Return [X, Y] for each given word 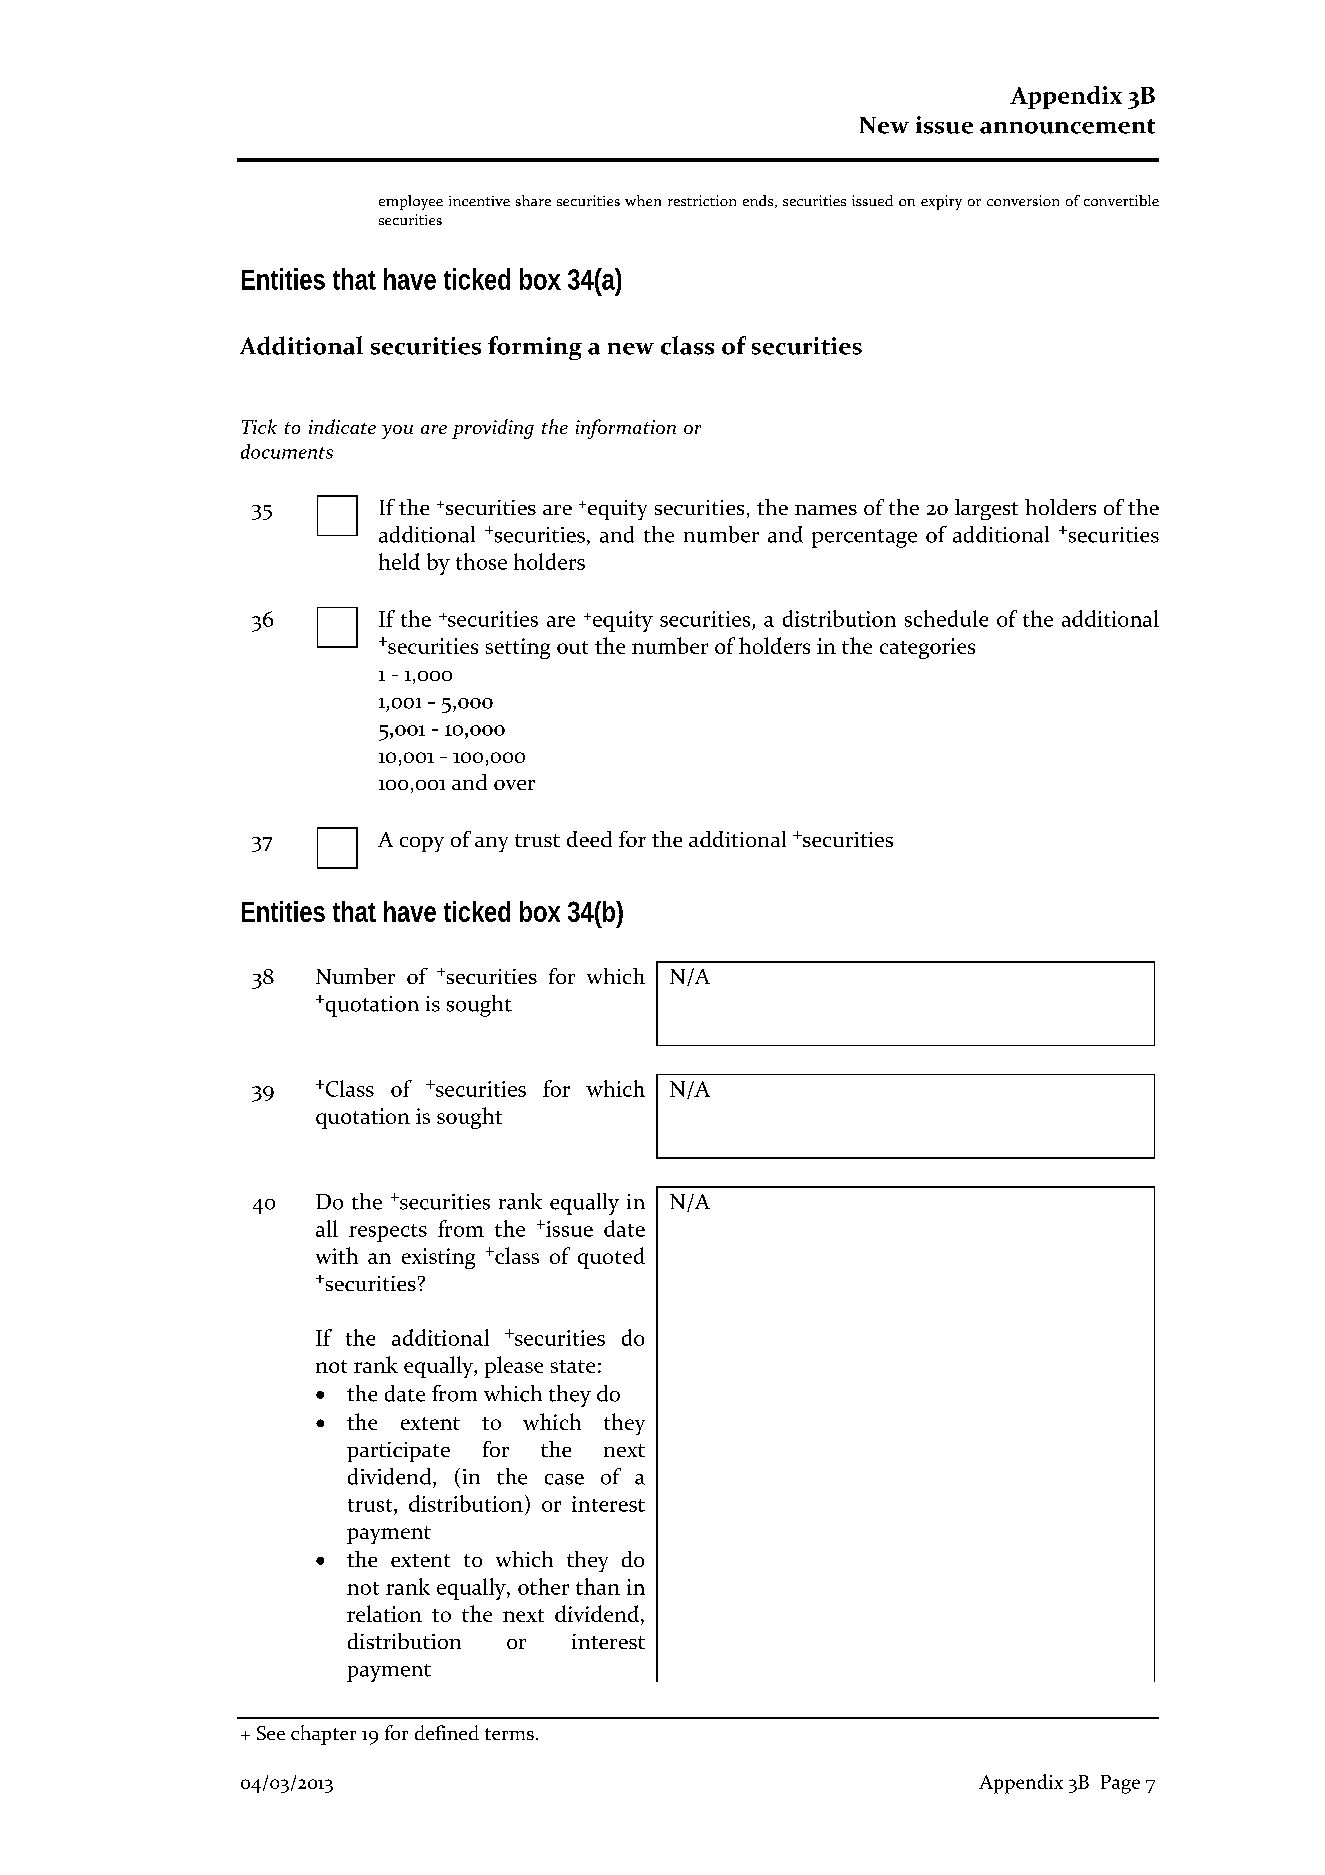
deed [589, 839]
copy [422, 844]
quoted [611, 1258]
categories [927, 648]
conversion [1023, 200]
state [573, 1366]
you [397, 432]
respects [388, 1233]
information [626, 429]
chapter [323, 1735]
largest [986, 509]
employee [411, 202]
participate [398, 1452]
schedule [946, 618]
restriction [702, 200]
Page [1120, 1784]
